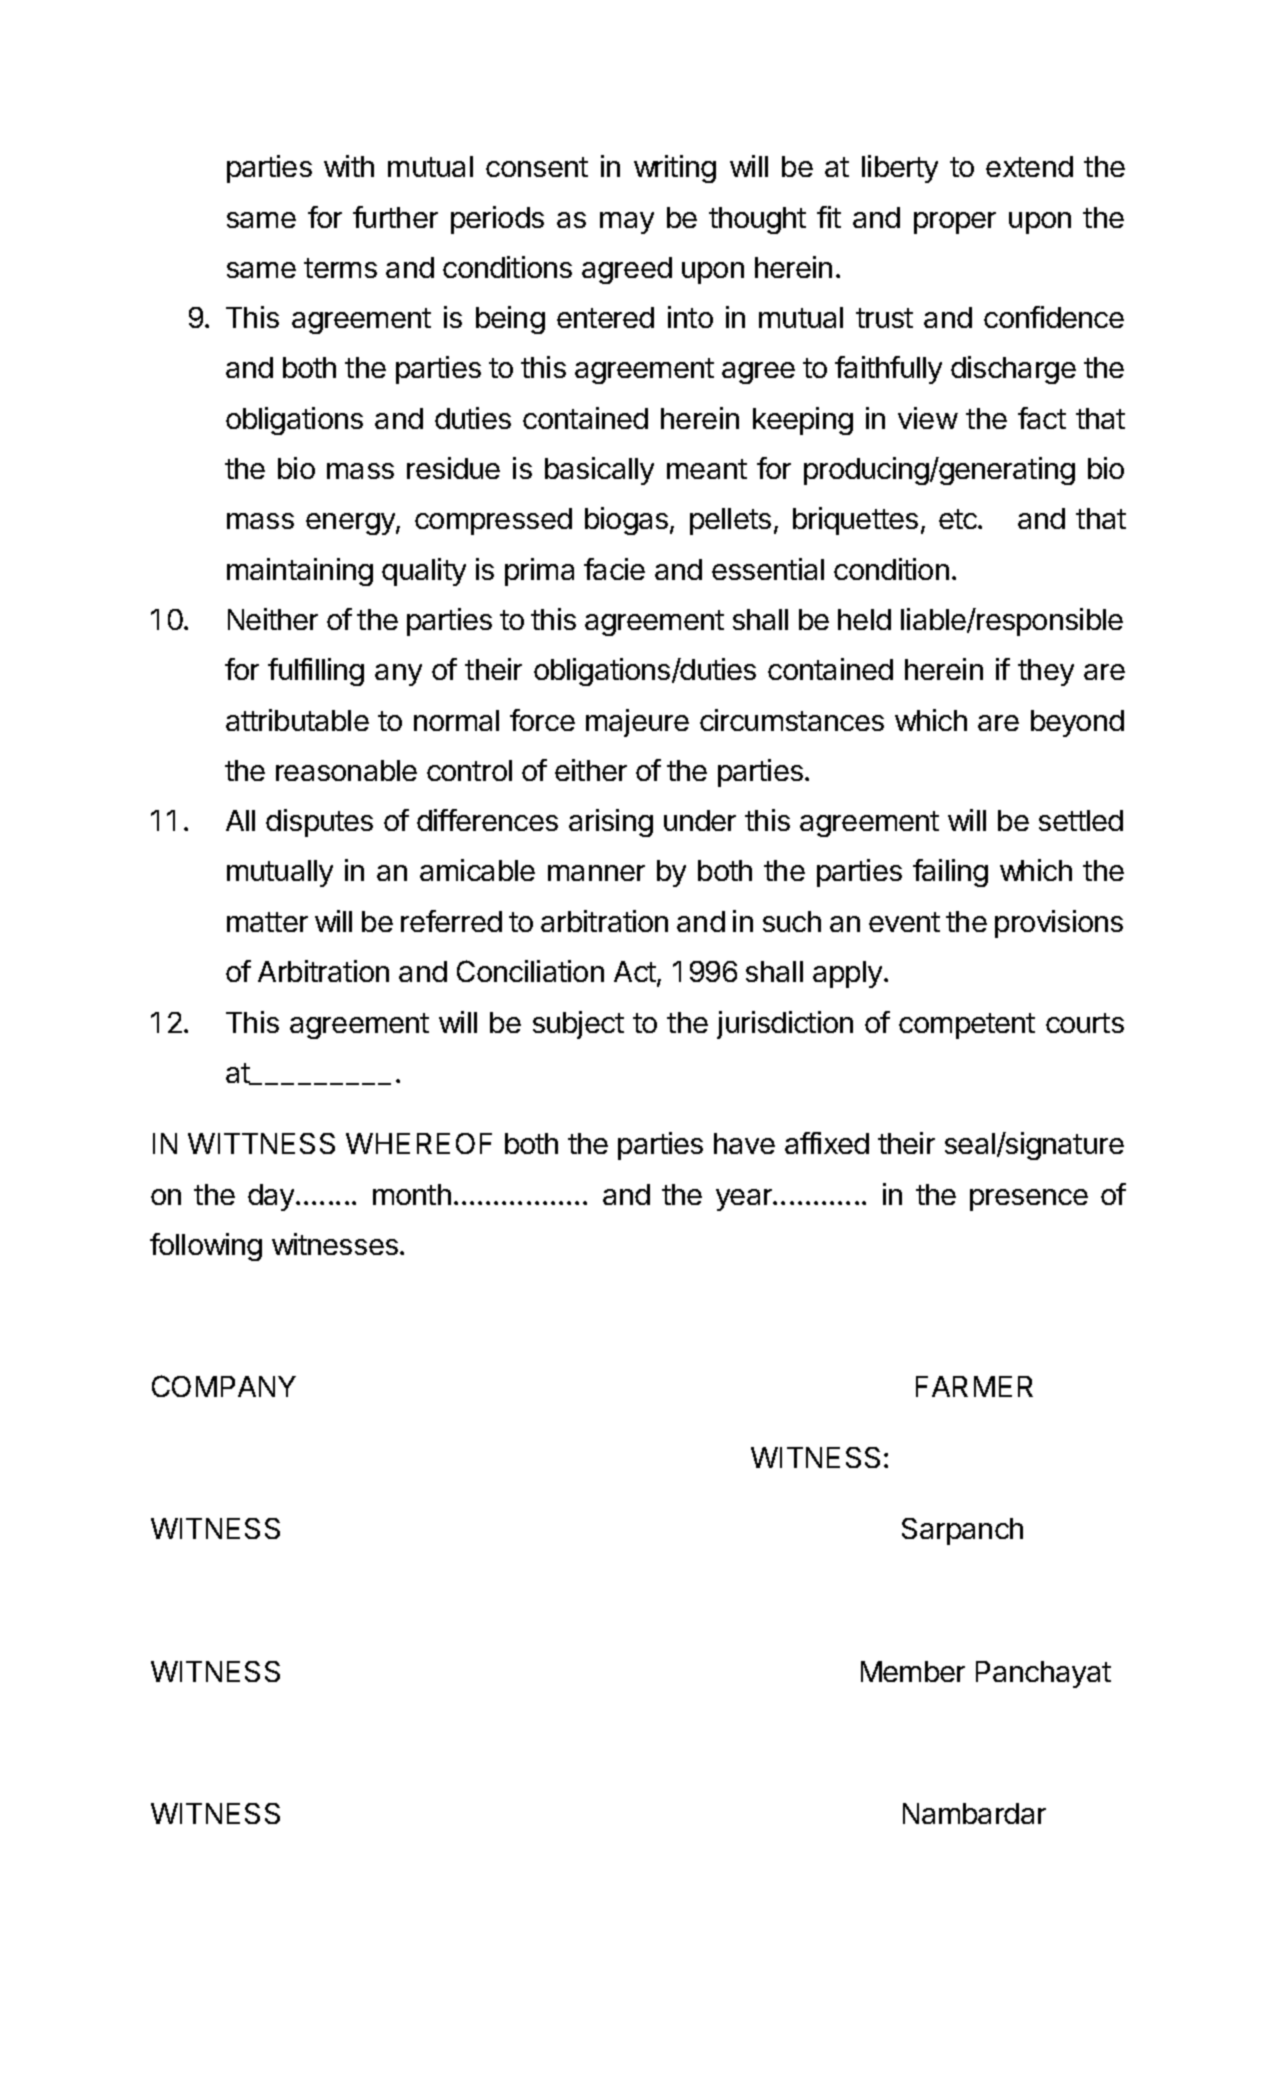 The height and width of the screenshot is (2100, 1275). Describe the element at coordinates (349, 166) in the screenshot. I see `with` at that location.
